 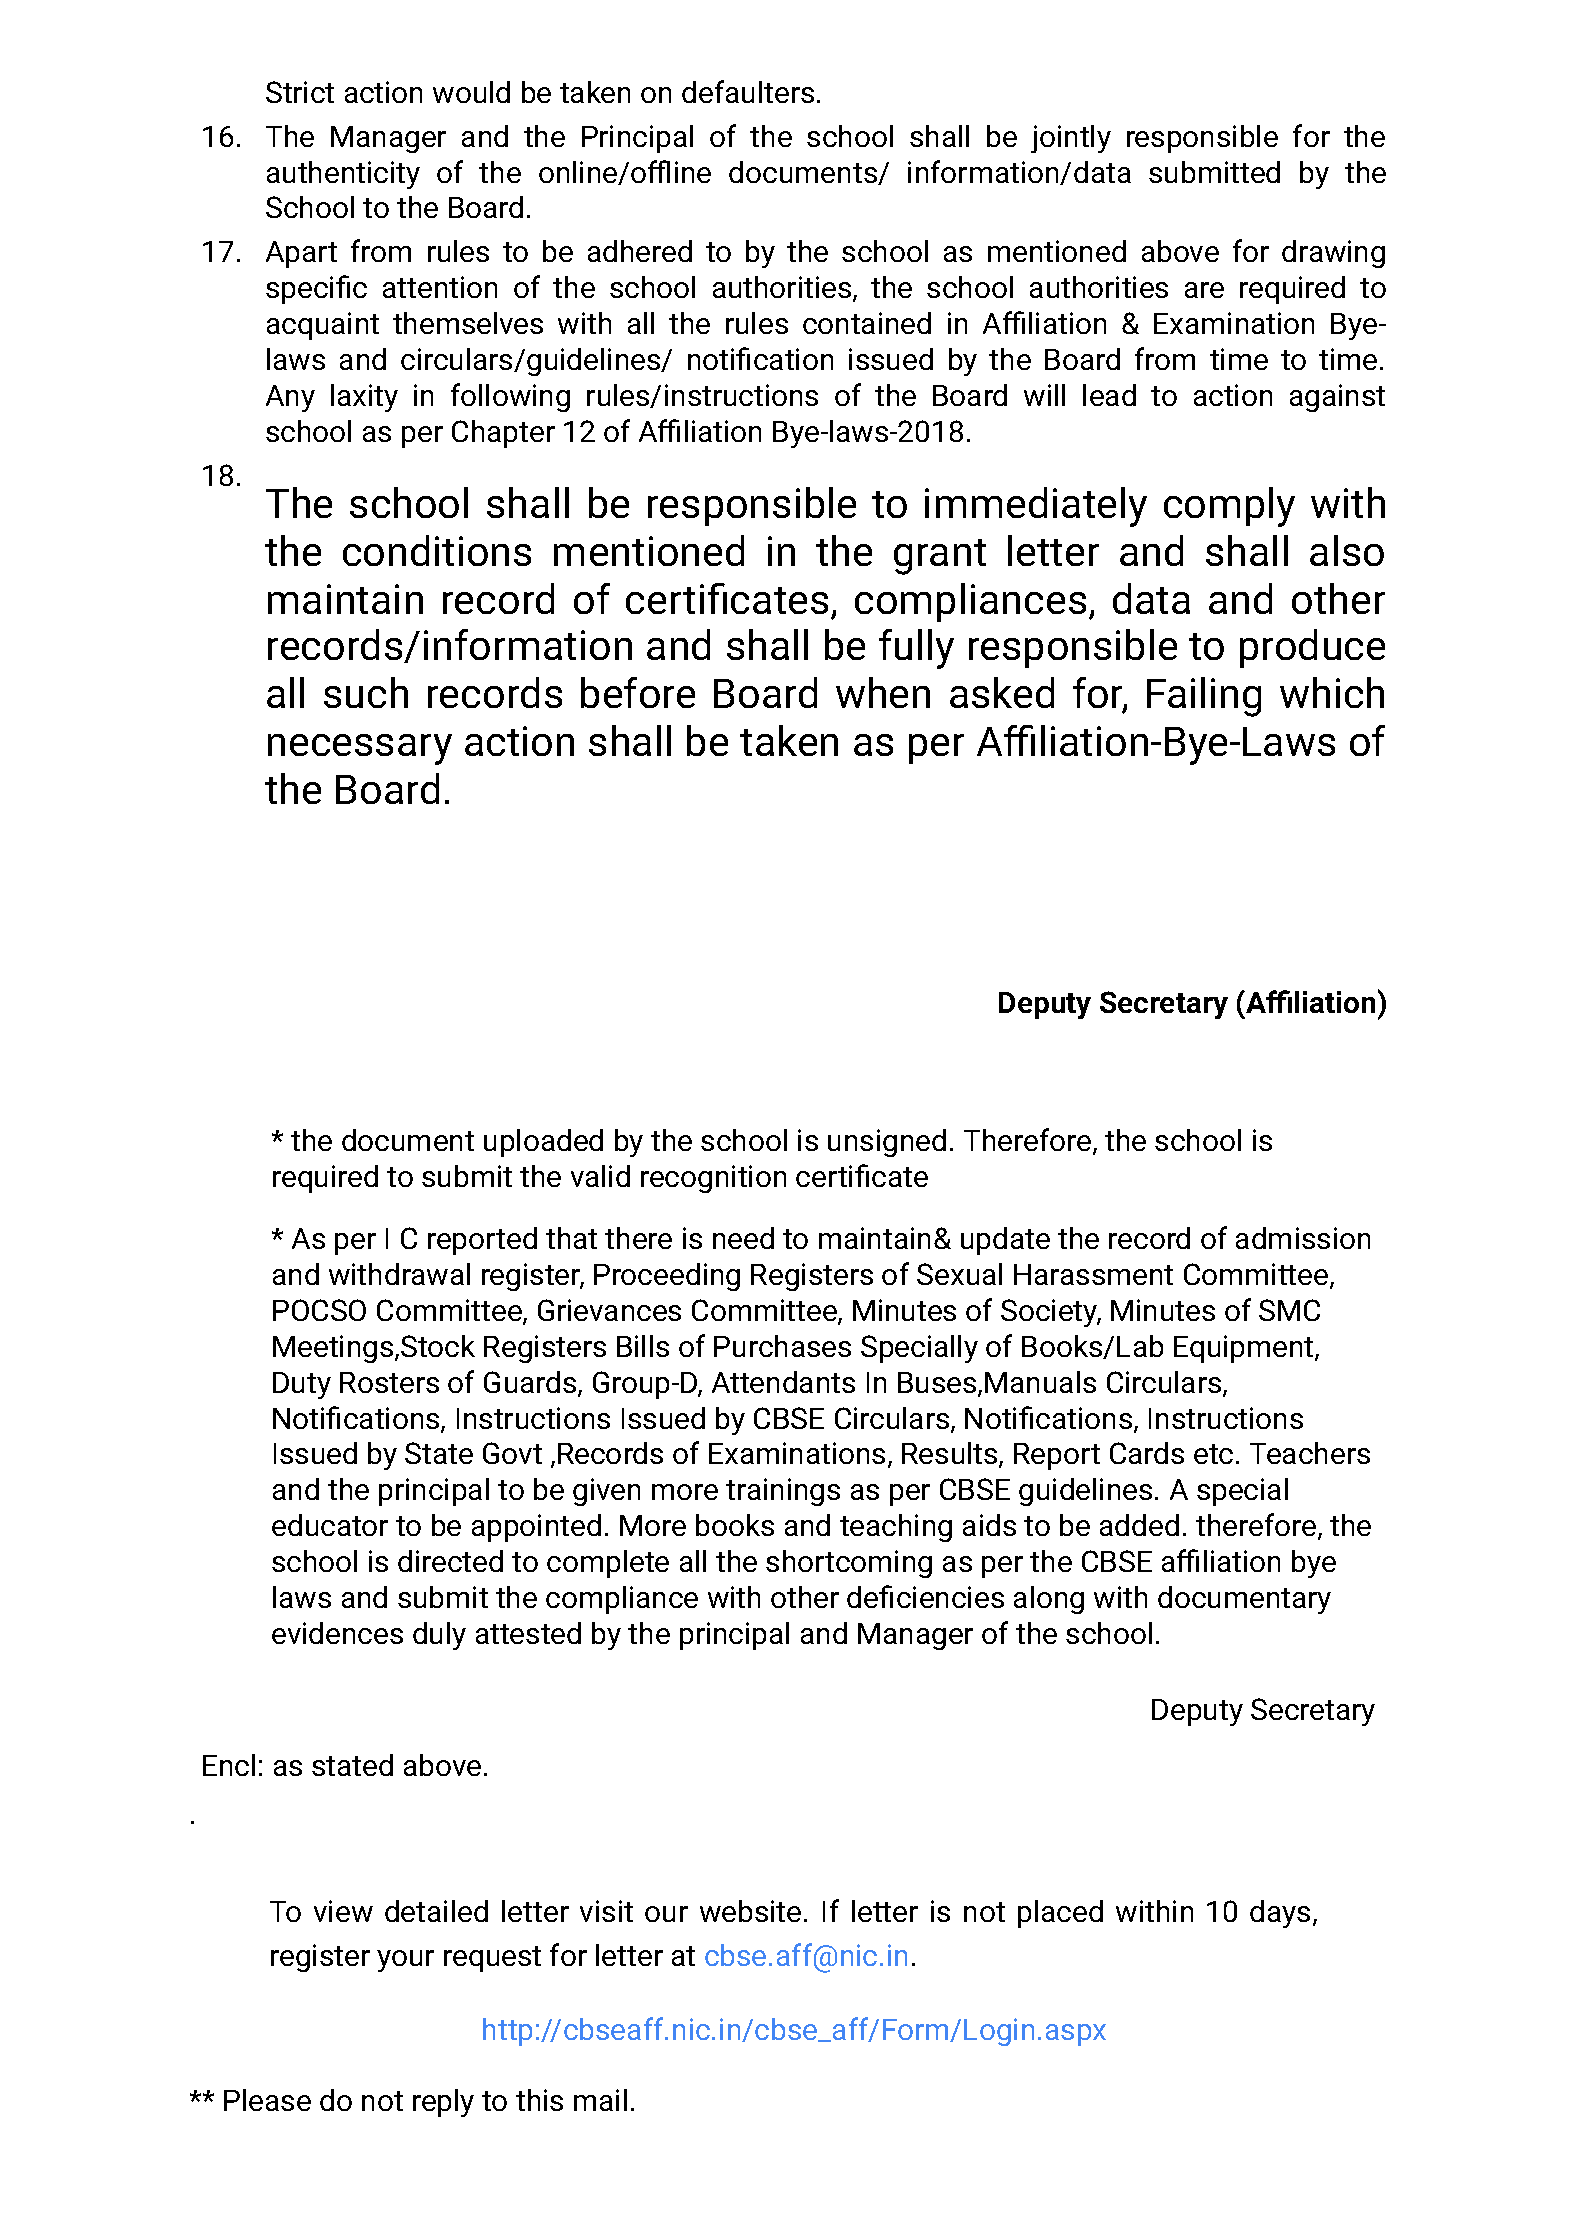 I want to click on Rosters, so click(x=389, y=1382).
